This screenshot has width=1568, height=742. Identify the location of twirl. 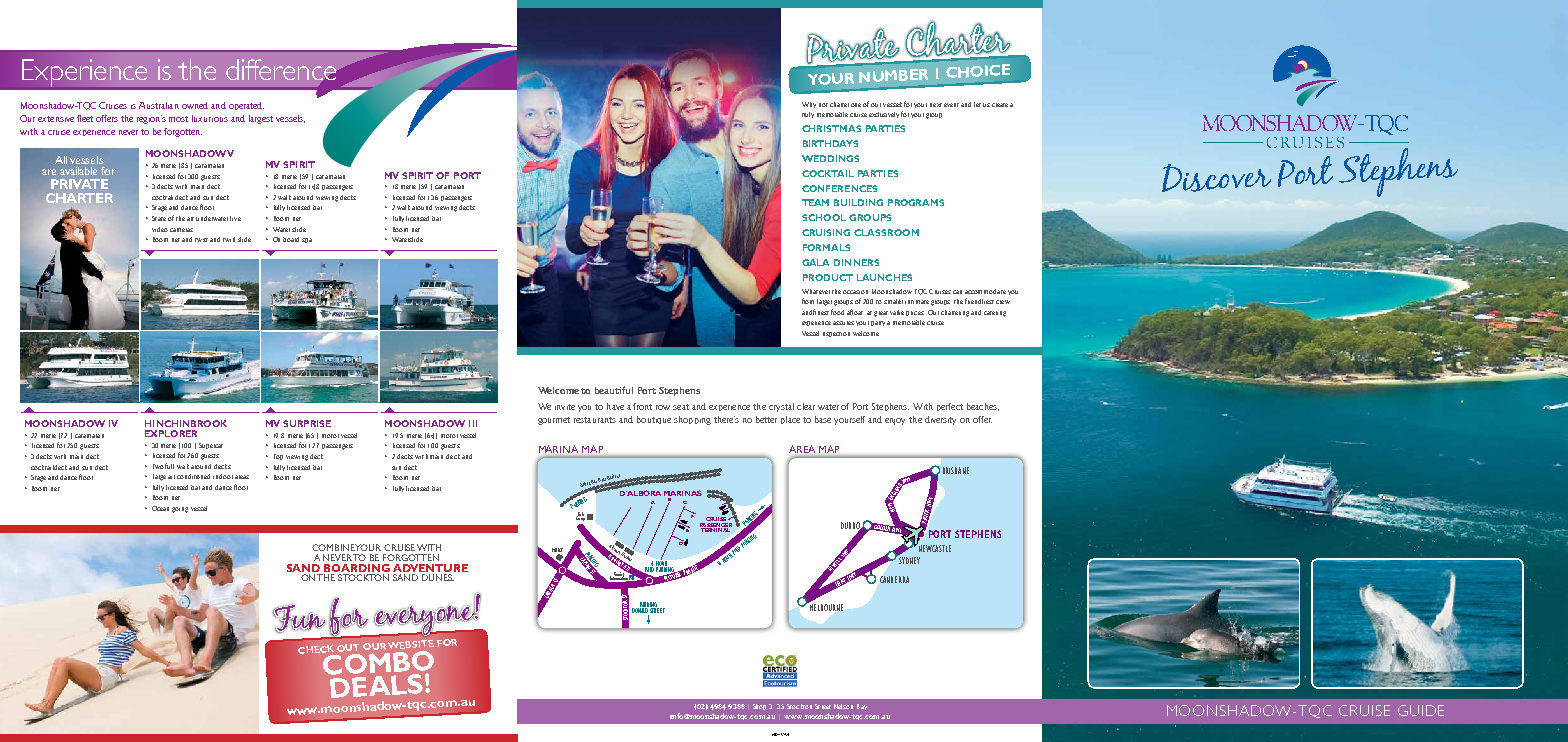
(229, 239).
